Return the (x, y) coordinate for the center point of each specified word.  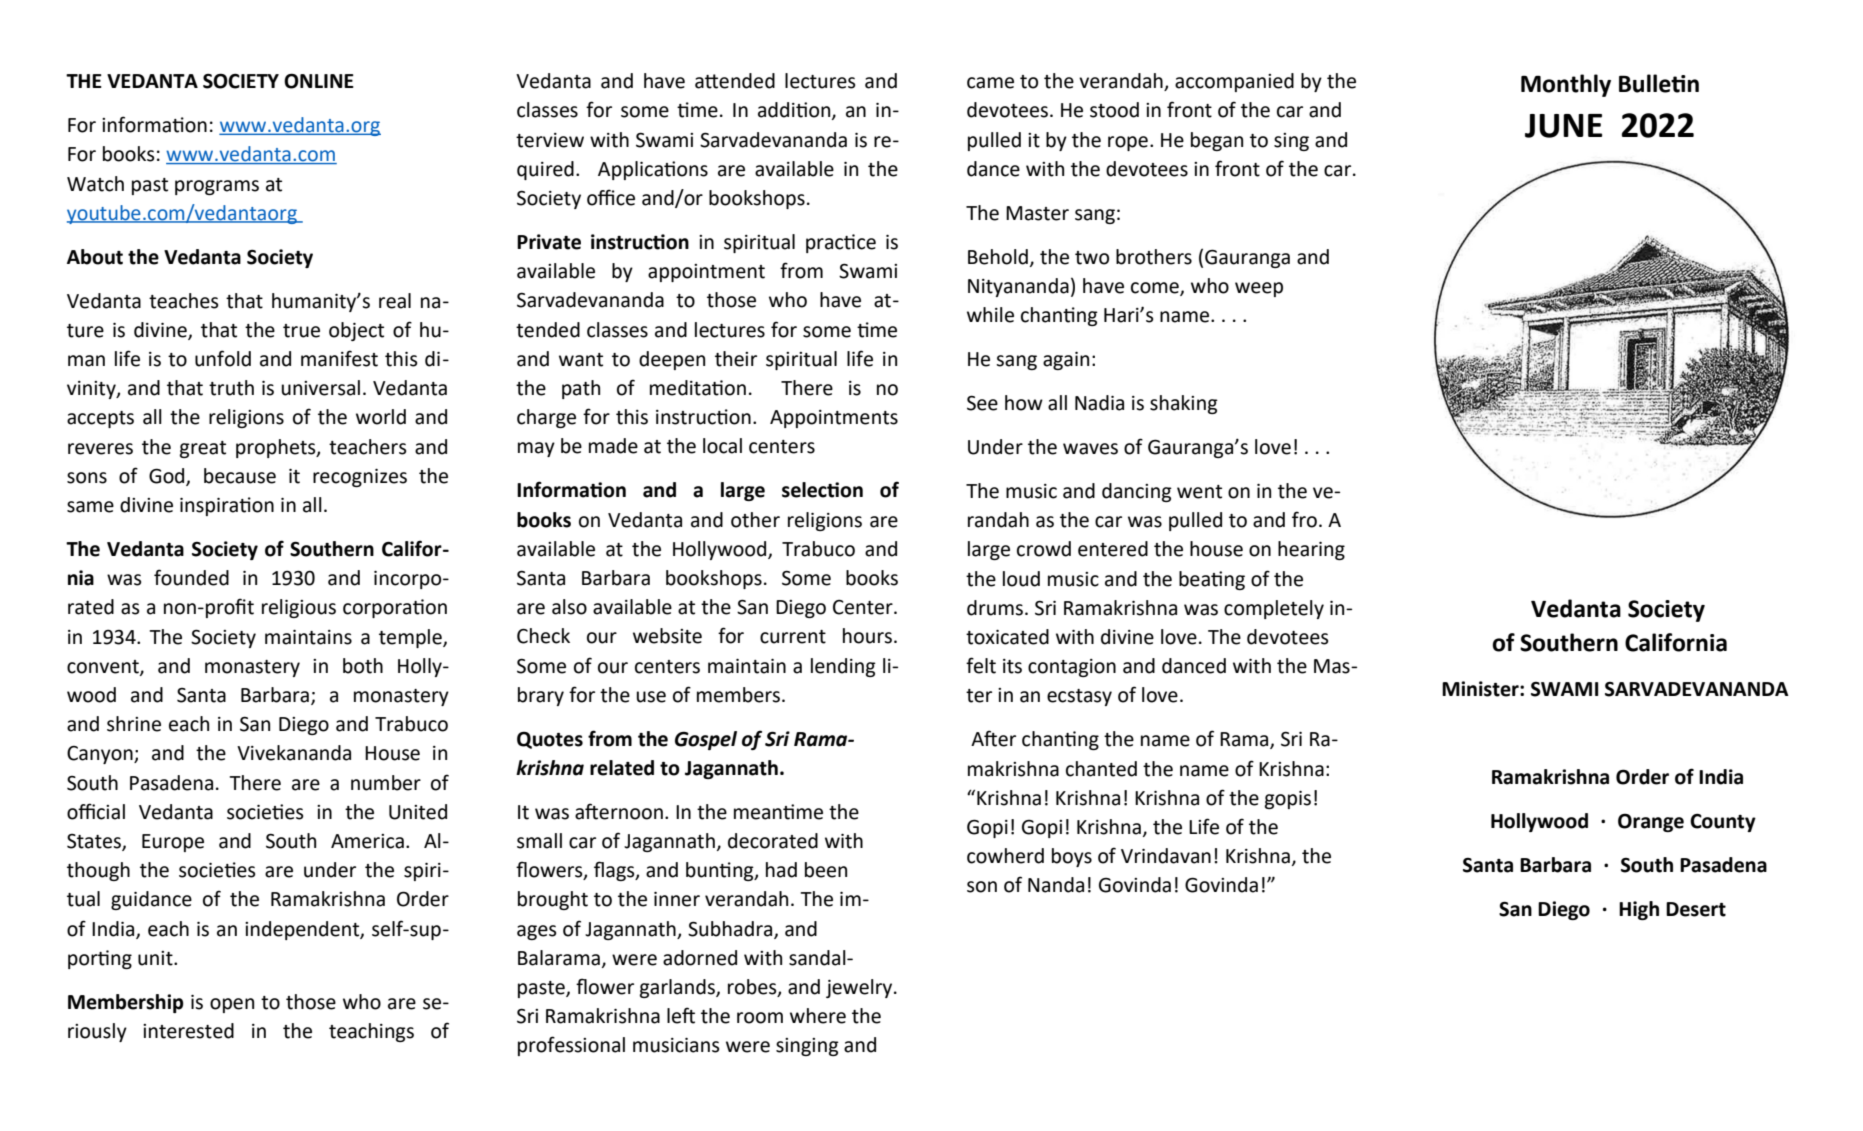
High (1639, 910)
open (232, 1005)
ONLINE (319, 81)
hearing (1311, 550)
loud (1021, 579)
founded (191, 577)
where (818, 1016)
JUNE (1563, 126)
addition (795, 111)
